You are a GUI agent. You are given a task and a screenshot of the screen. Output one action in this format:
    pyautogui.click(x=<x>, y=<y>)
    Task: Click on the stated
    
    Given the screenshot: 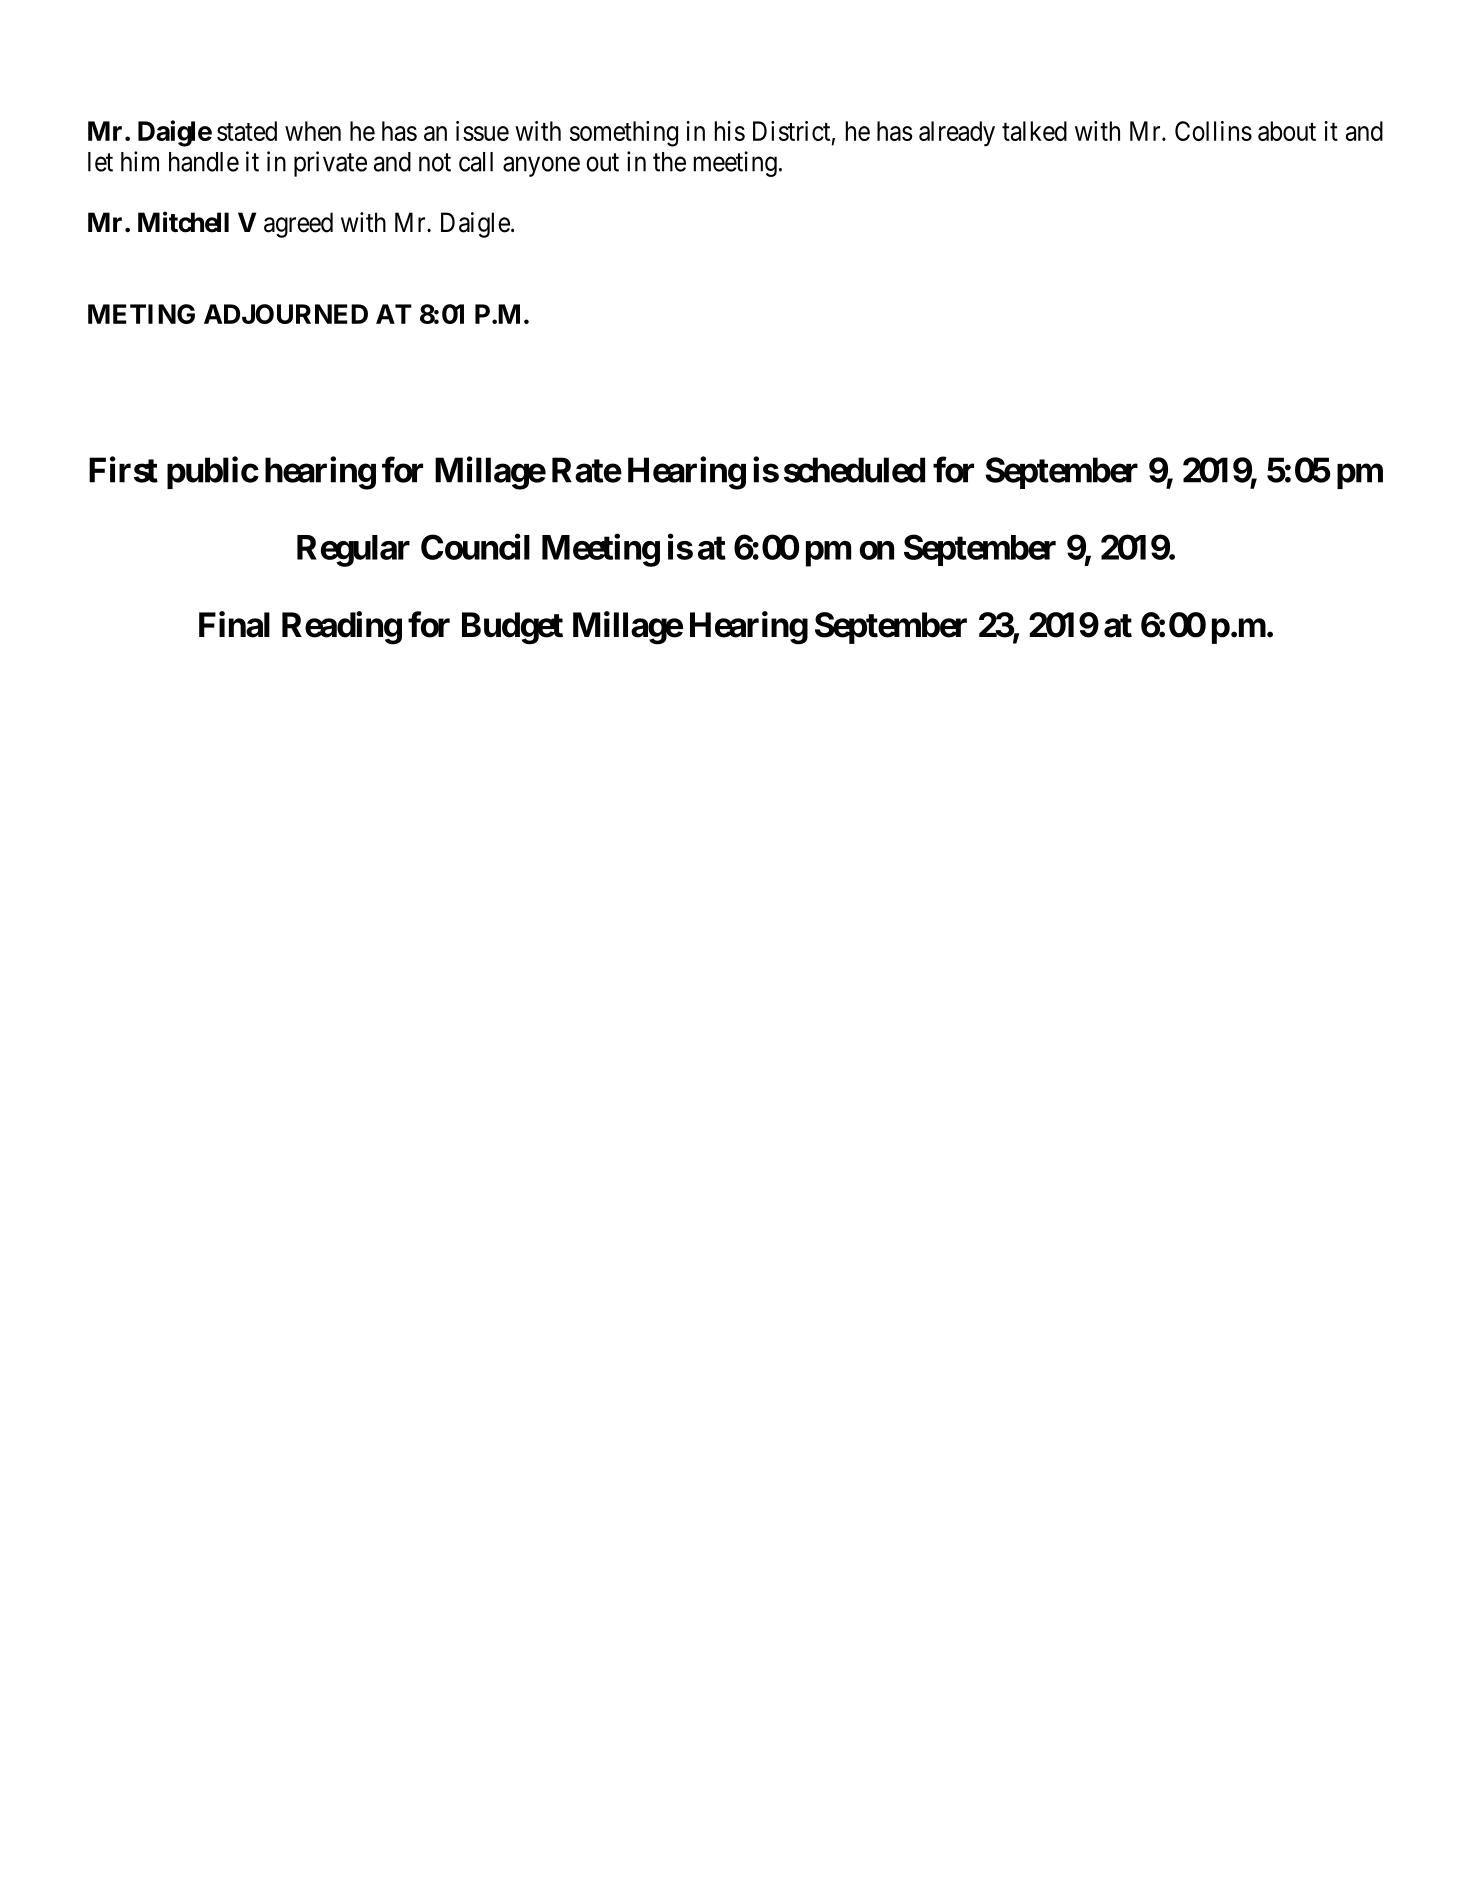 What is the action you would take?
    pyautogui.click(x=247, y=131)
